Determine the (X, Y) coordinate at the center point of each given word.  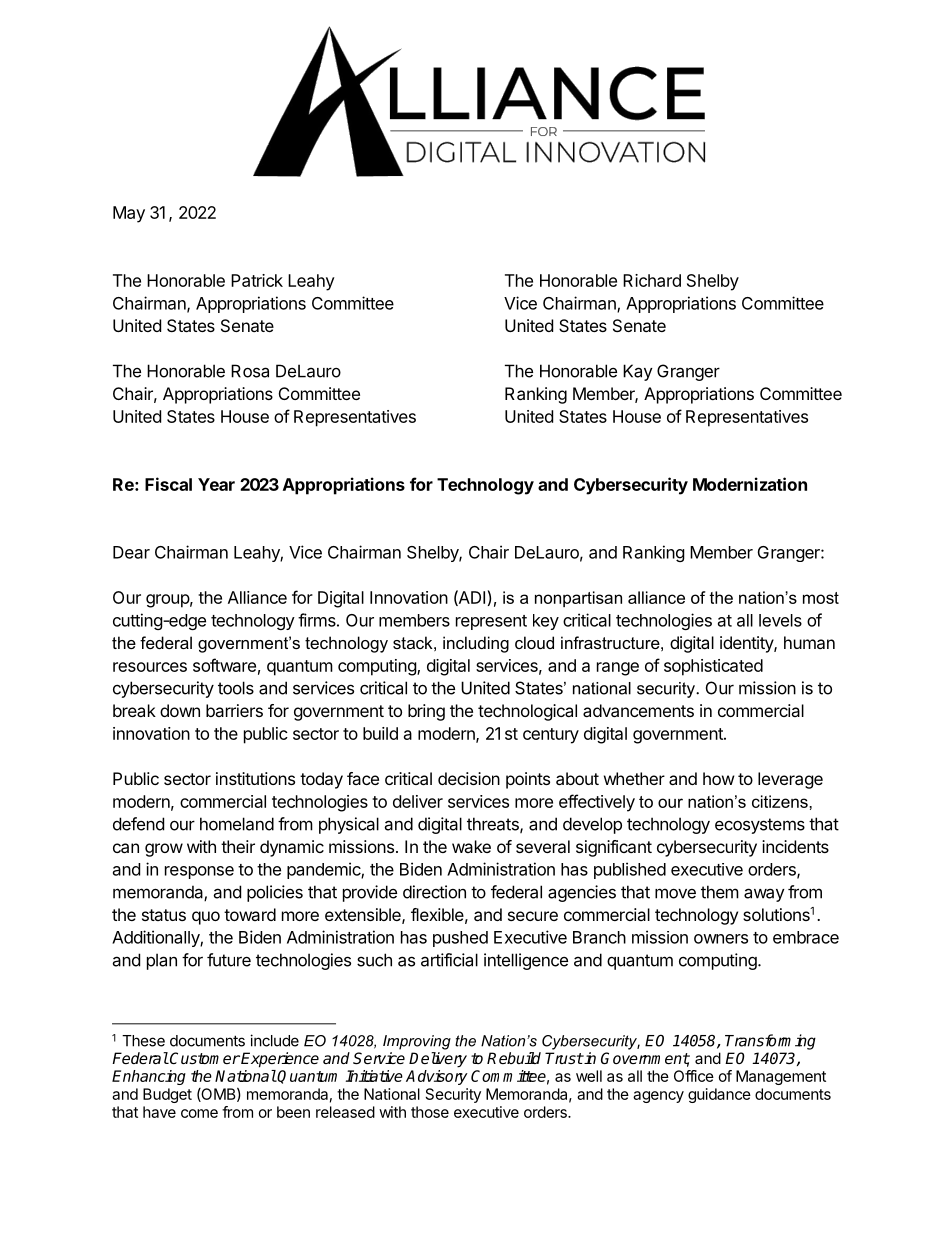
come (199, 1113)
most (821, 598)
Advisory (437, 1077)
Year (216, 484)
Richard (652, 280)
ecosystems (760, 826)
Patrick (257, 280)
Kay (638, 372)
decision (469, 778)
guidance (719, 1095)
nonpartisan (578, 599)
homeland (237, 824)
